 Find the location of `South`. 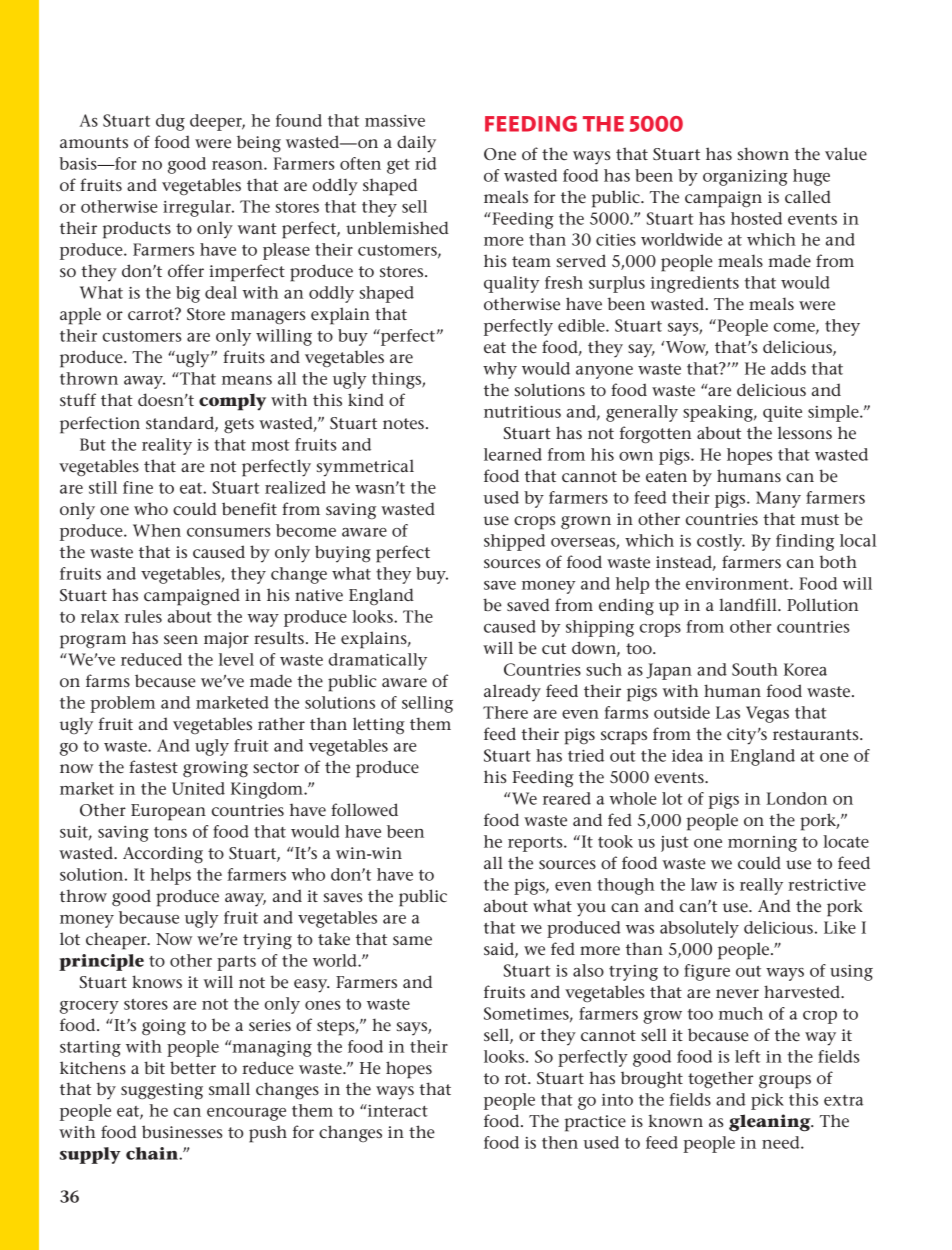

South is located at coordinates (755, 669).
